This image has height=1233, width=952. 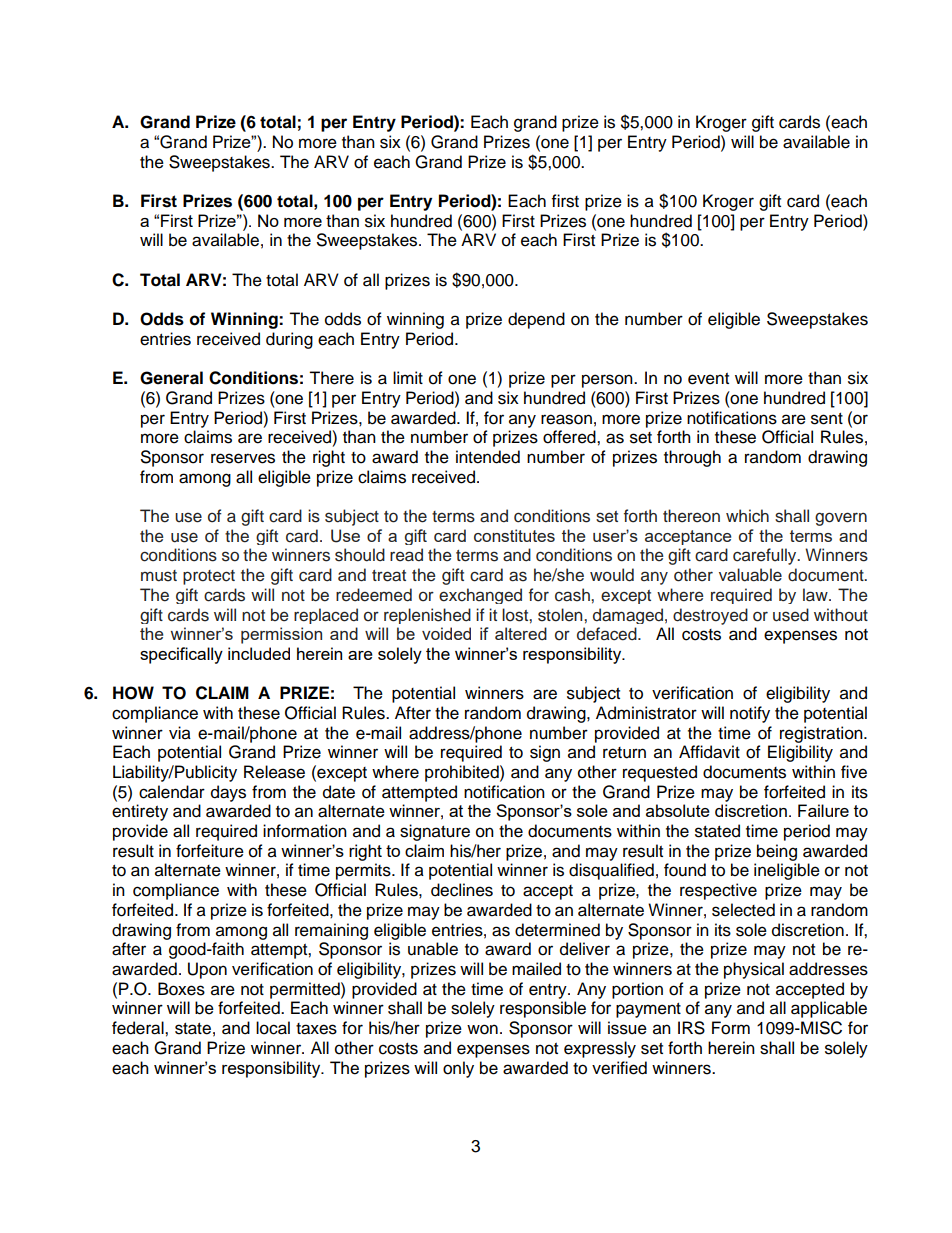 What do you see at coordinates (289, 340) in the image?
I see `during` at bounding box center [289, 340].
